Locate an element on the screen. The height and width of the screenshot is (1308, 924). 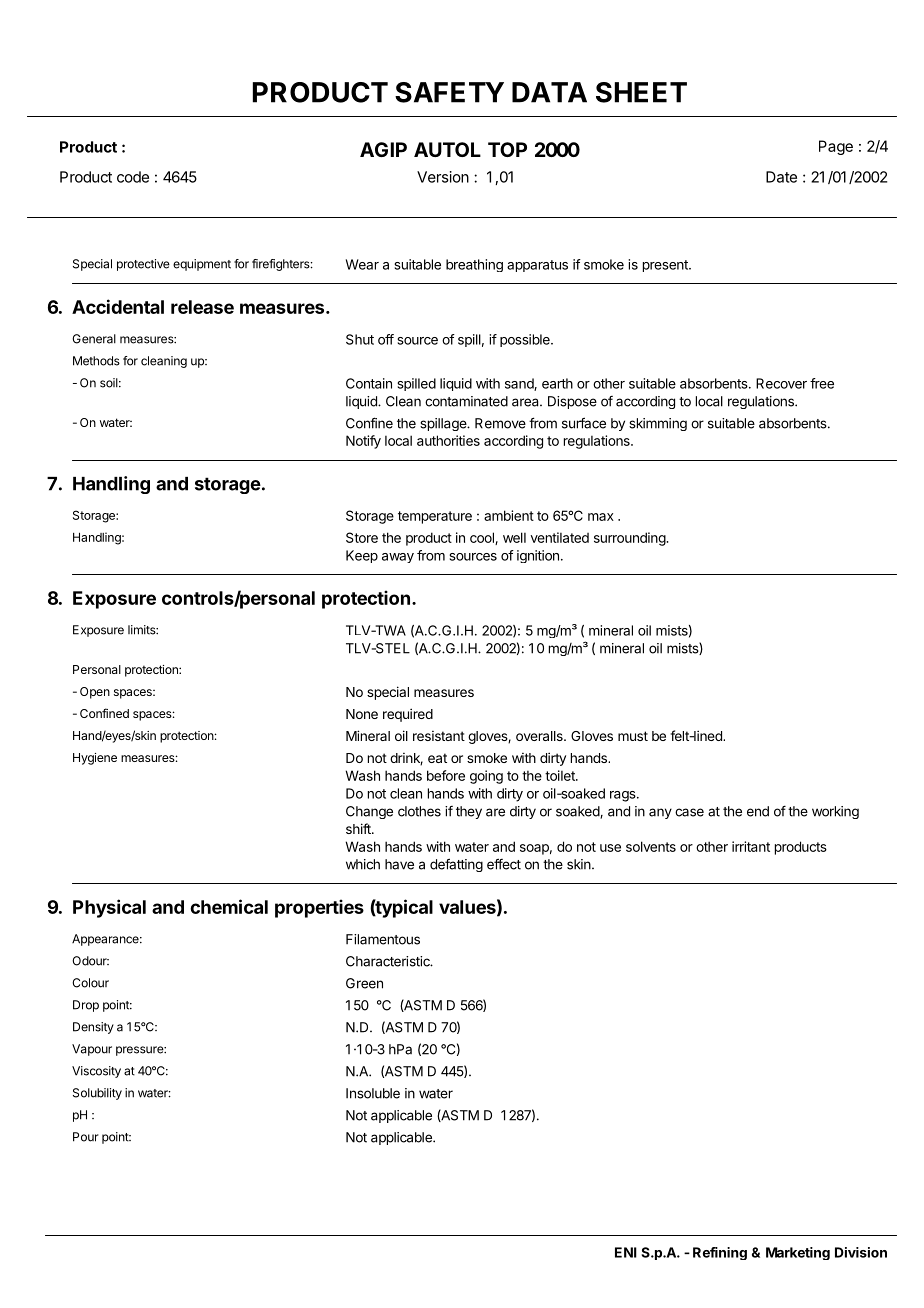
skimming is located at coordinates (658, 424).
